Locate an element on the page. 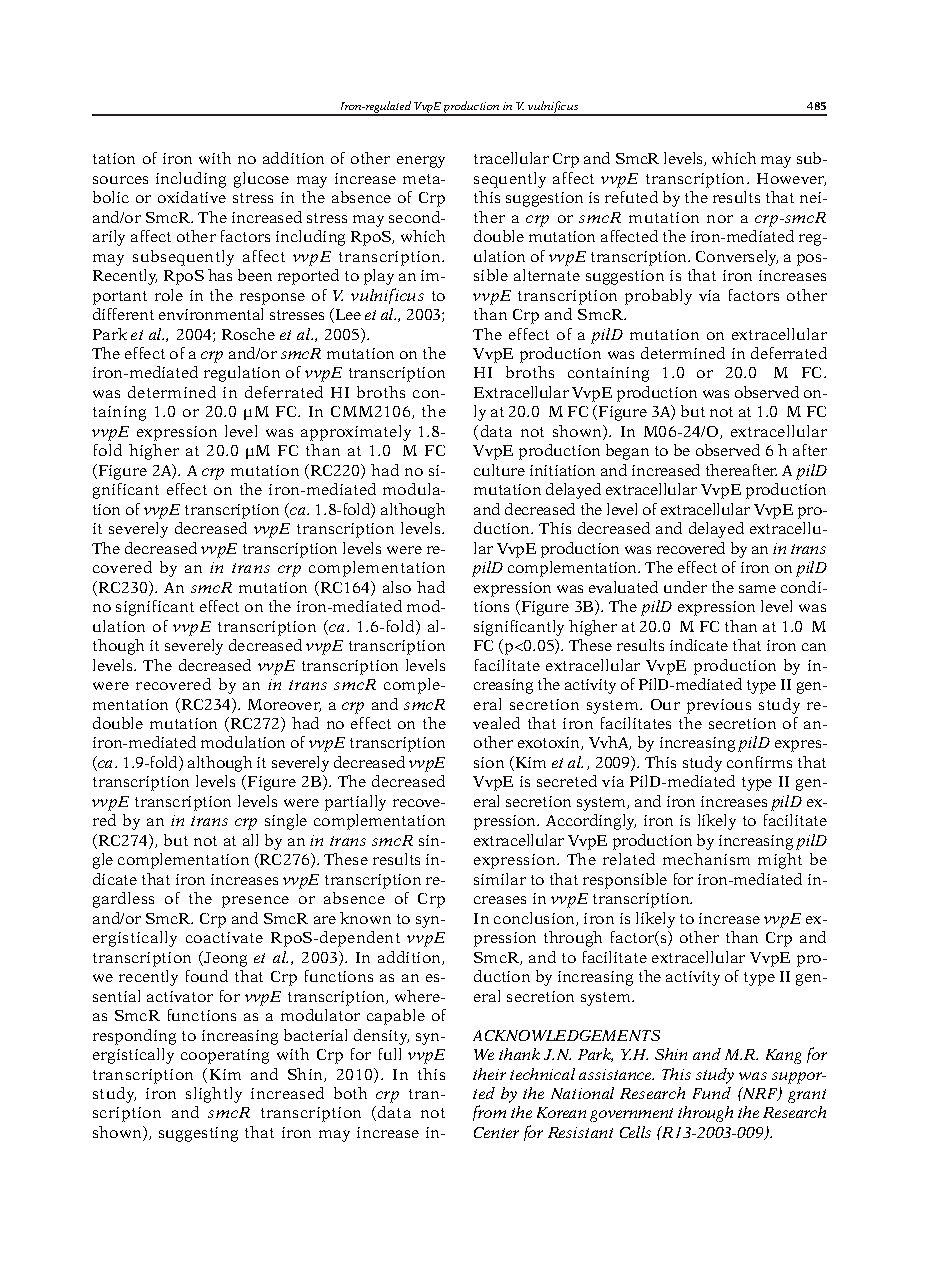 This document has width=942, height=1288. Moreover is located at coordinates (284, 705).
